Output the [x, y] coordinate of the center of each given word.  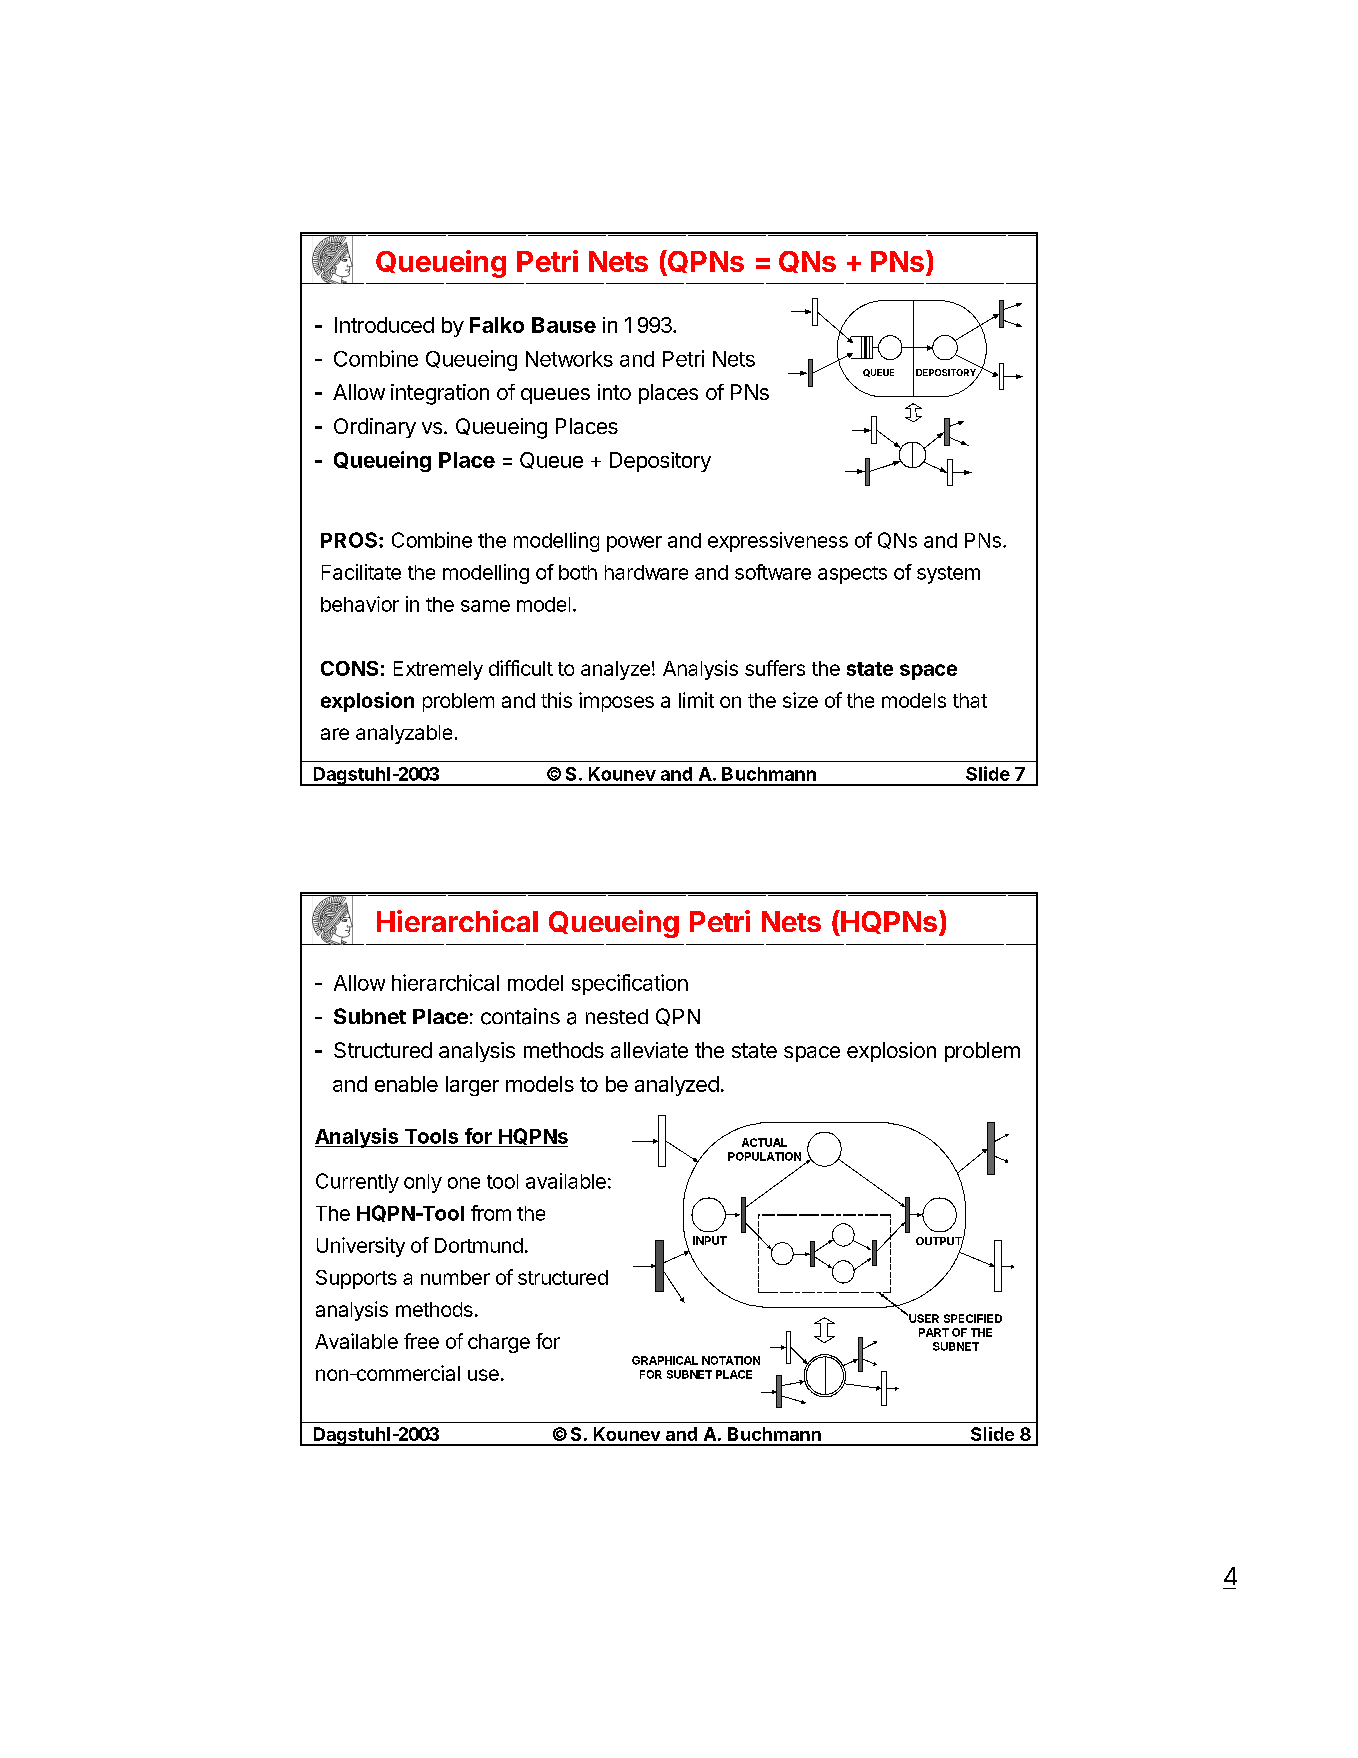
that [970, 700]
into [614, 392]
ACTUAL [764, 1142]
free [421, 1341]
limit [696, 700]
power [634, 544]
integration [440, 394]
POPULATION [764, 1156]
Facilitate [361, 572]
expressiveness [778, 542]
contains [520, 1016]
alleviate [649, 1050]
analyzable [404, 734]
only [423, 1183]
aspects [852, 575]
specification [630, 984]
